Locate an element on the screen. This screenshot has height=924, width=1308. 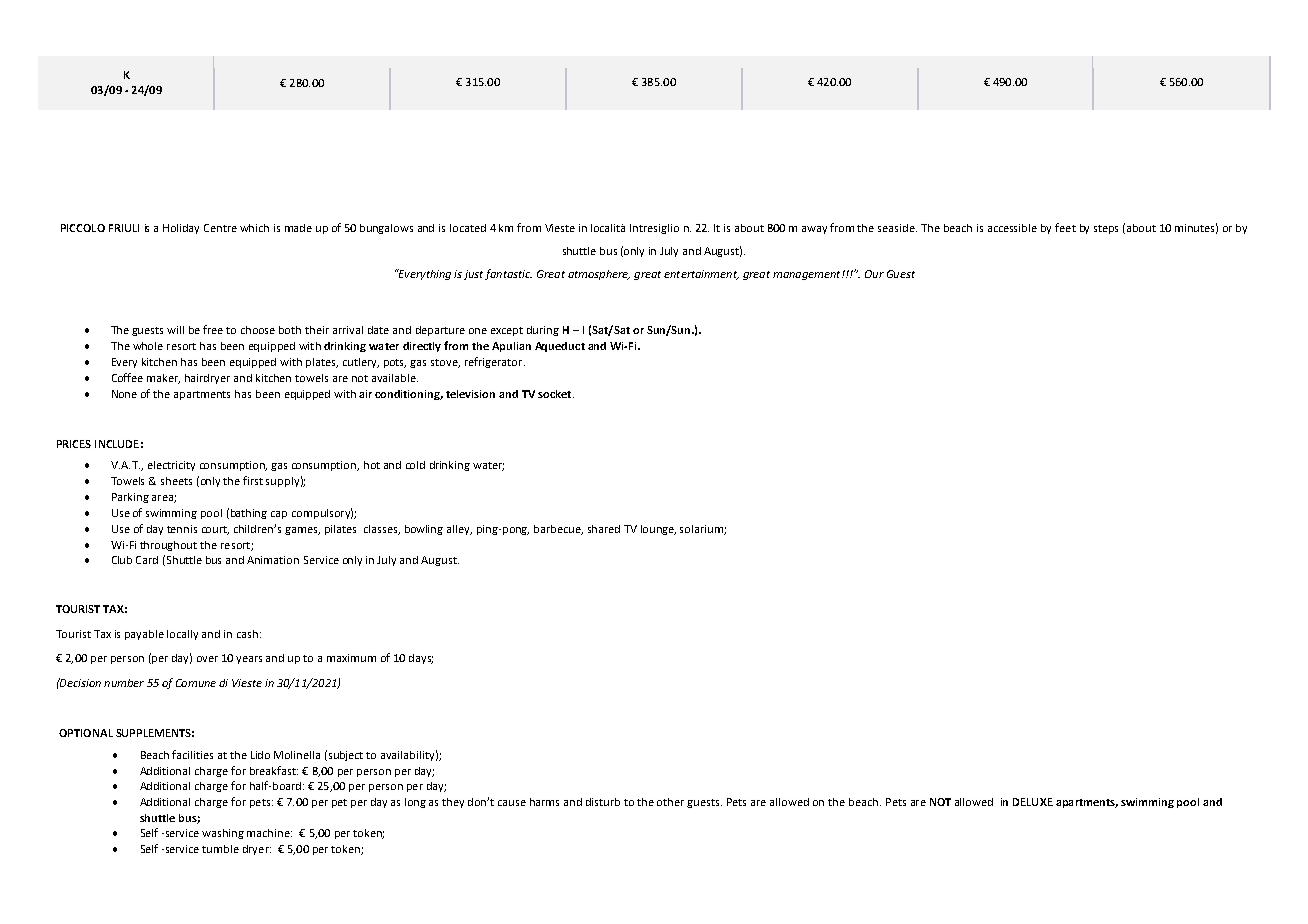
disturb is located at coordinates (603, 802).
